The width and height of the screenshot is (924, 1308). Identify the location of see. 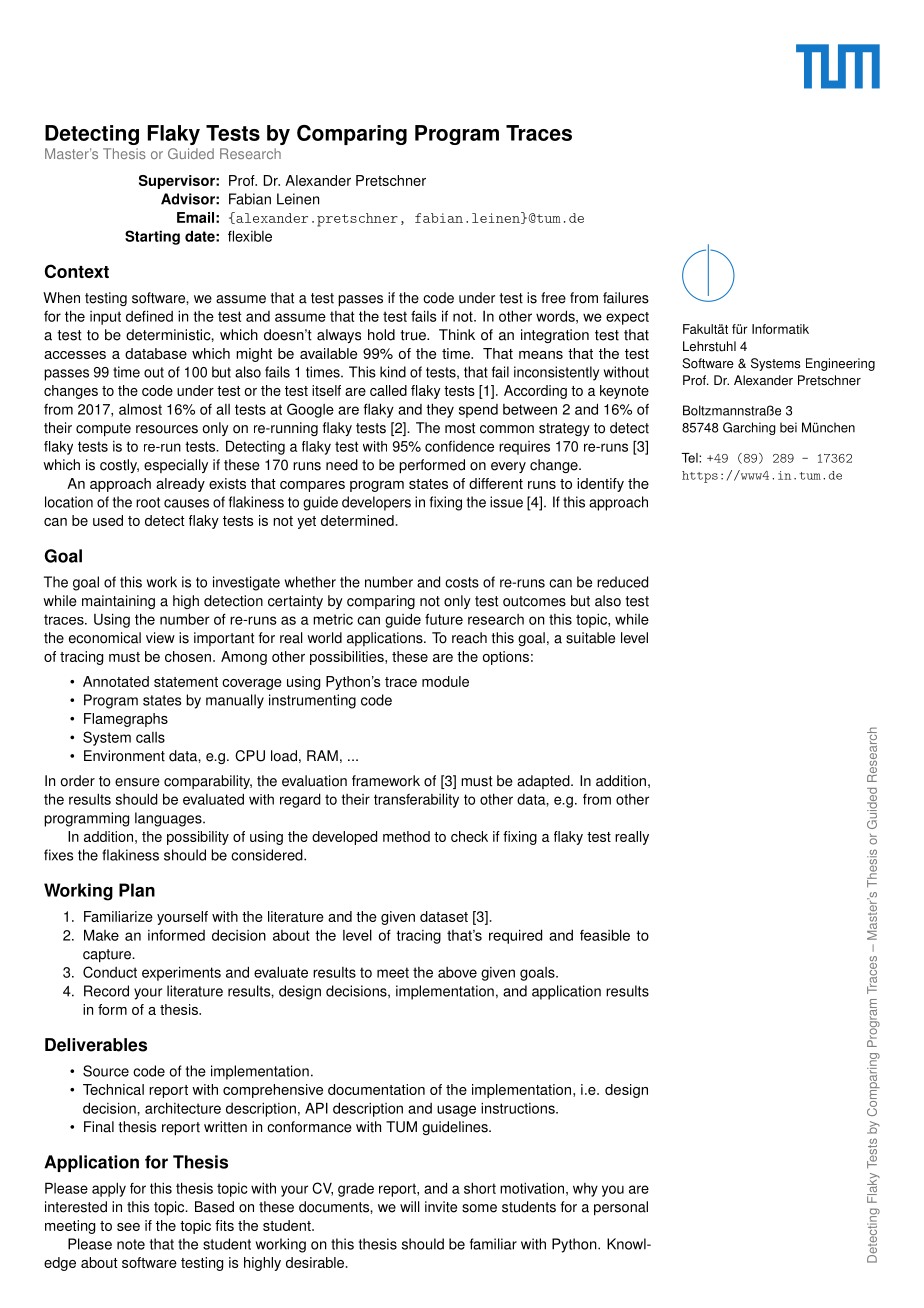
(128, 1227).
